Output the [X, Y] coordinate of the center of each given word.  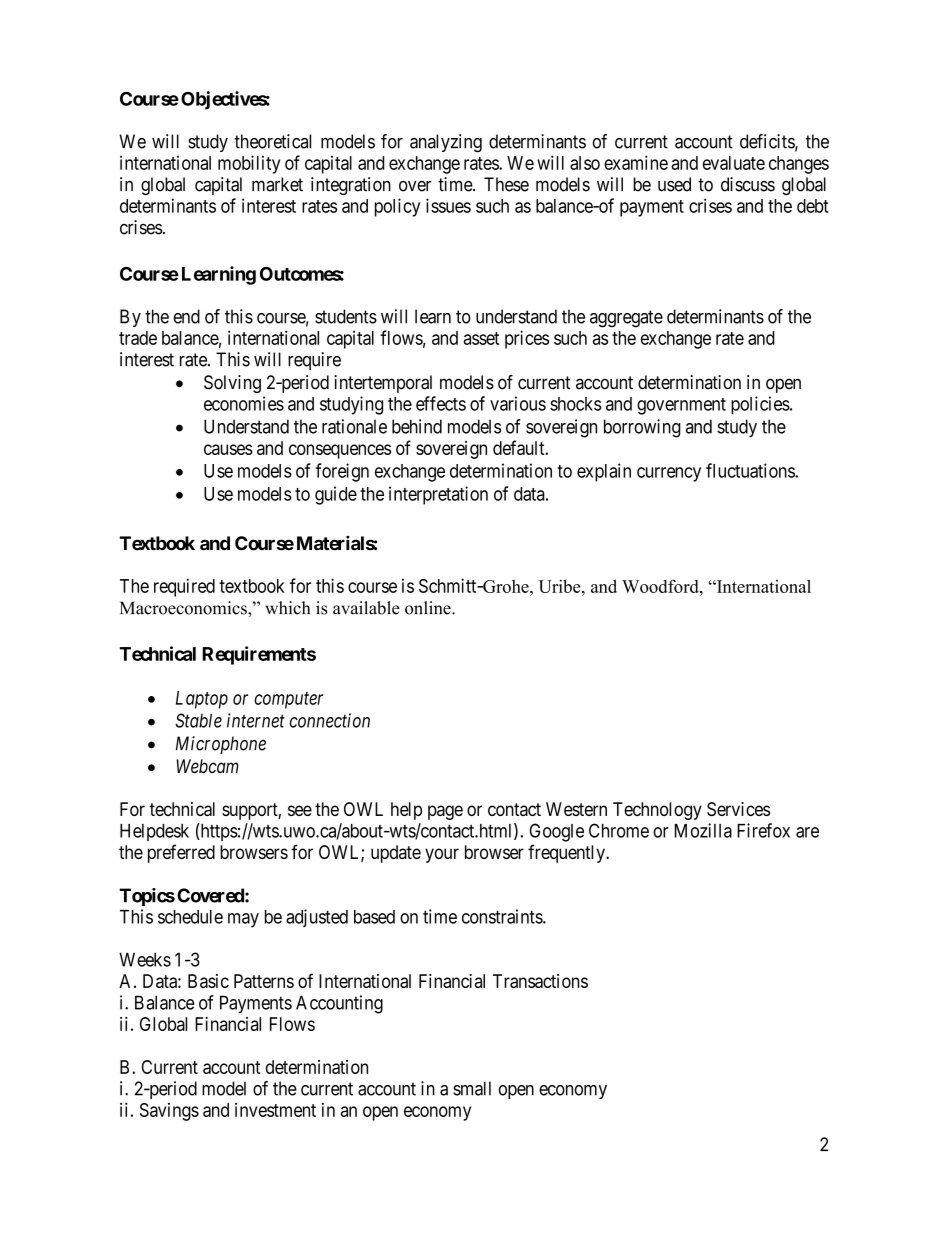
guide [336, 495]
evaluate [734, 163]
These [506, 184]
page [445, 812]
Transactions [540, 981]
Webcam [207, 766]
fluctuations [751, 470]
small [472, 1088]
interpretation [438, 495]
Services [738, 809]
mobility [249, 164]
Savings [169, 1112]
